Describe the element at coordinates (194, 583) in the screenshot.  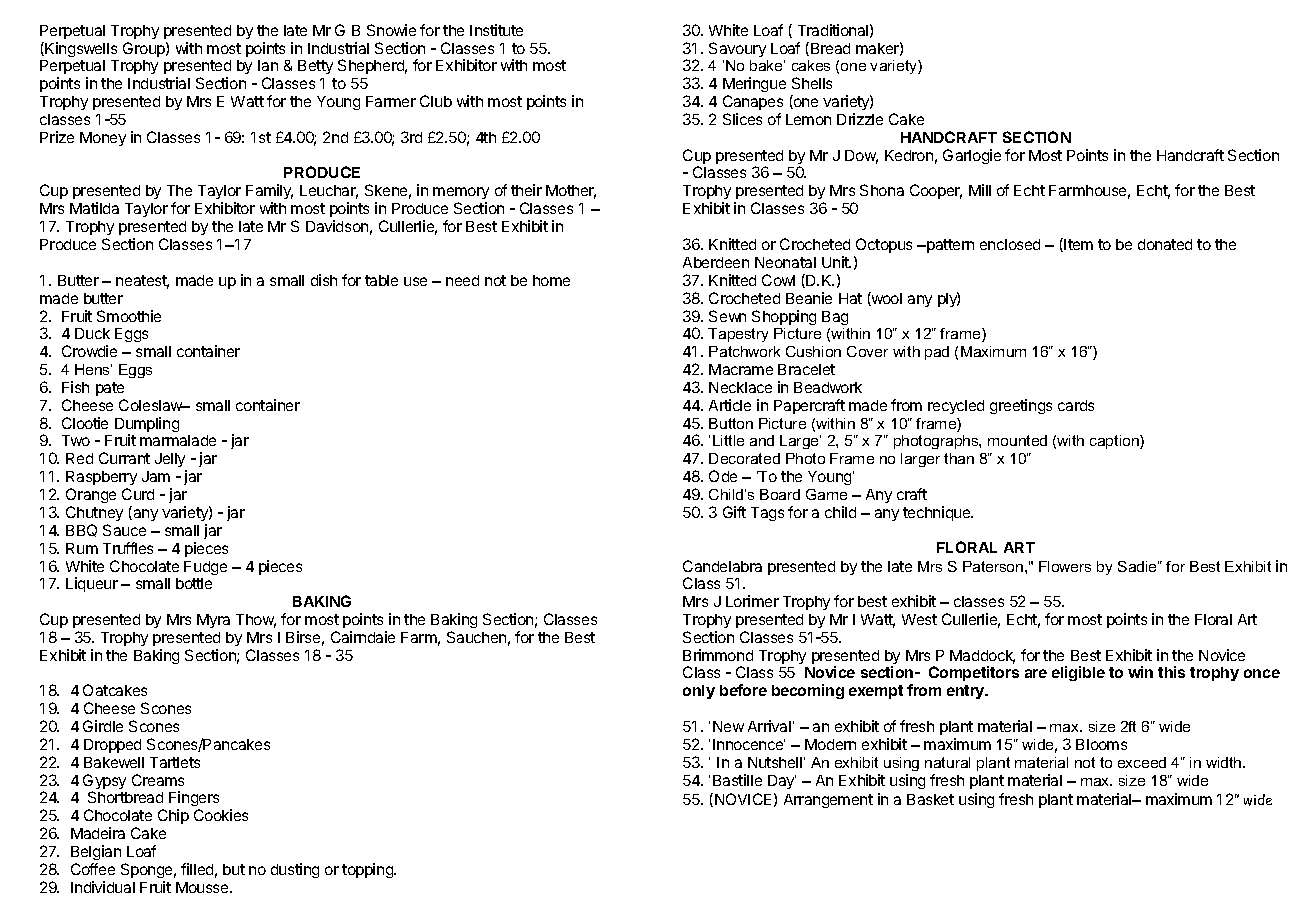
I see `bottle` at that location.
